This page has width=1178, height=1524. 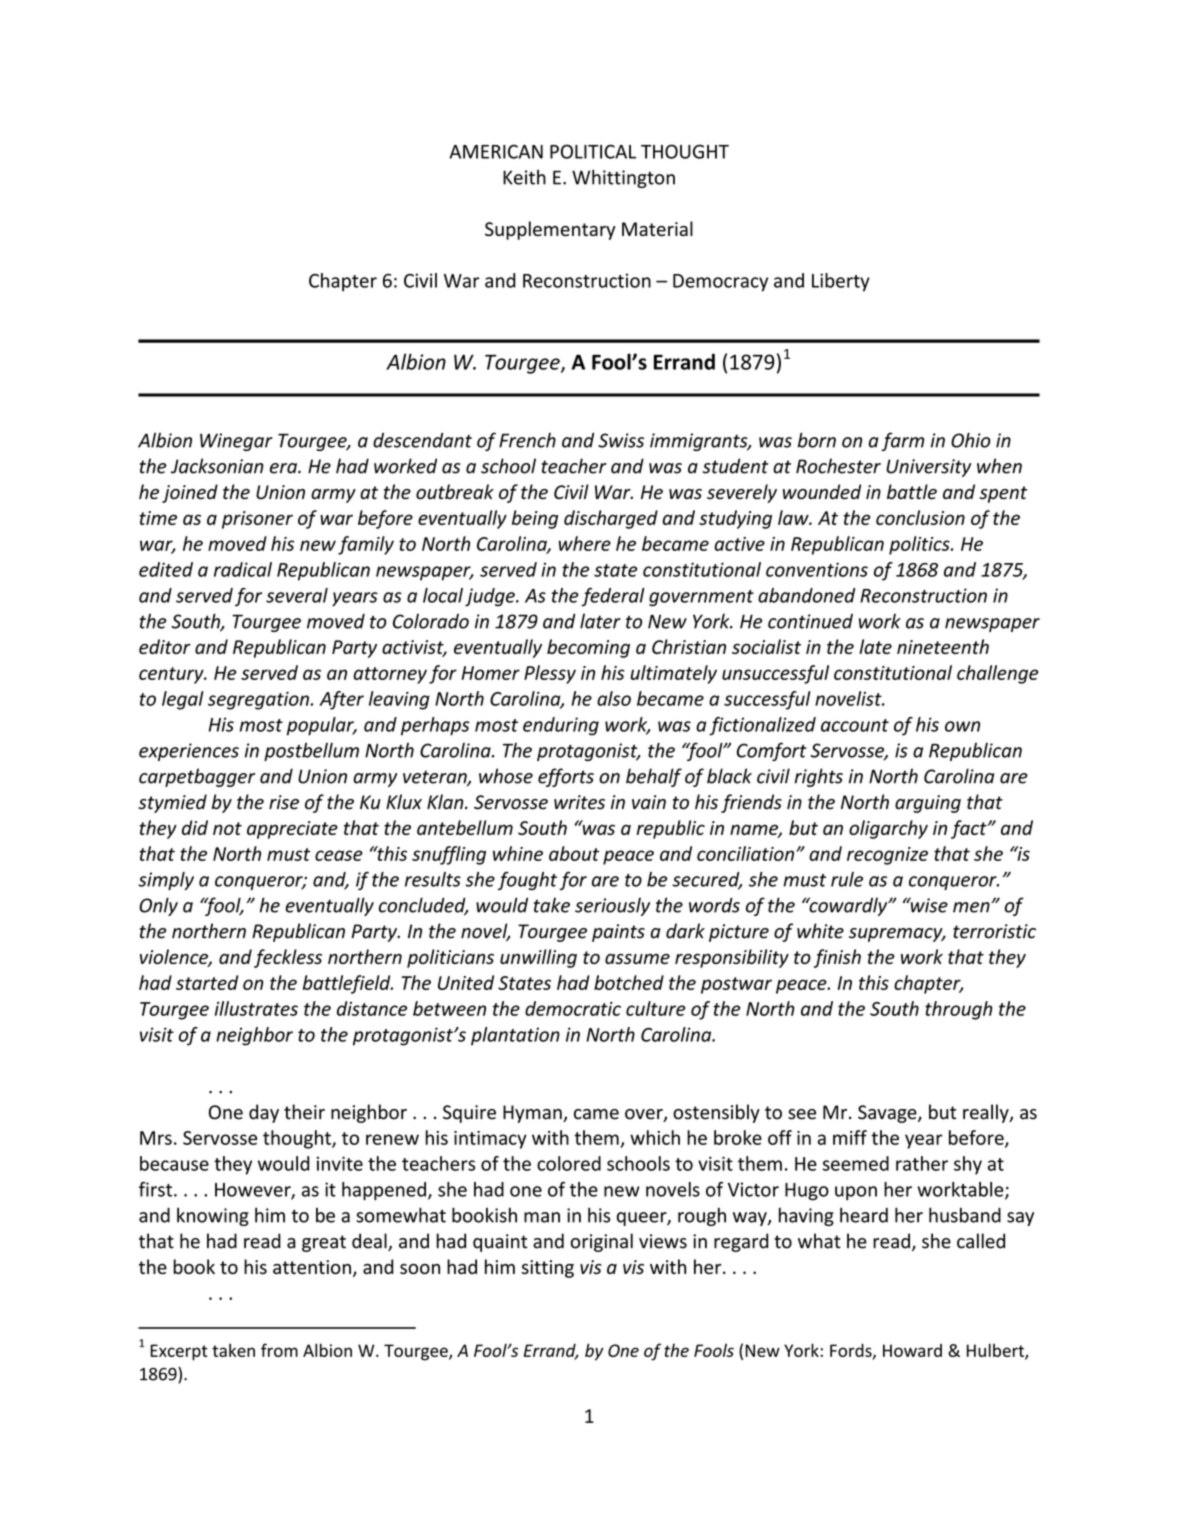 I want to click on politics, so click(x=920, y=545).
